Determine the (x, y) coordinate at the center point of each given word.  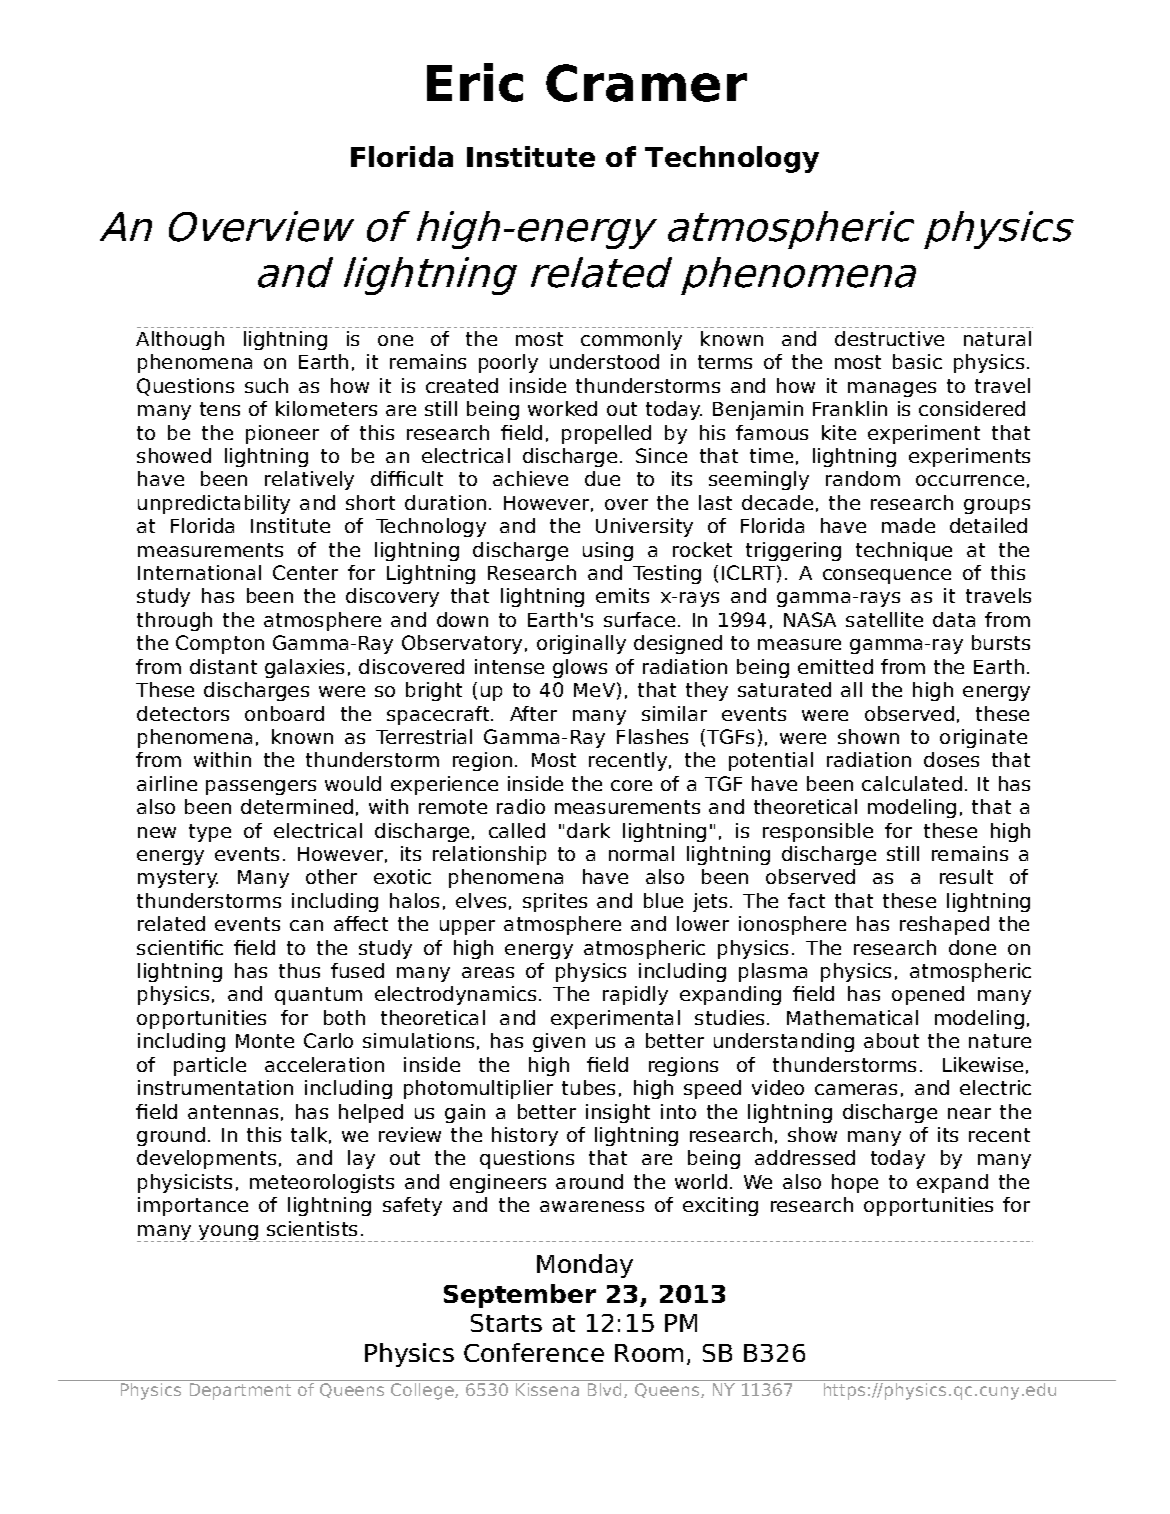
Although (180, 340)
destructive (889, 338)
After (533, 713)
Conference (534, 1352)
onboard (284, 713)
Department (240, 1391)
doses (951, 759)
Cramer (646, 83)
